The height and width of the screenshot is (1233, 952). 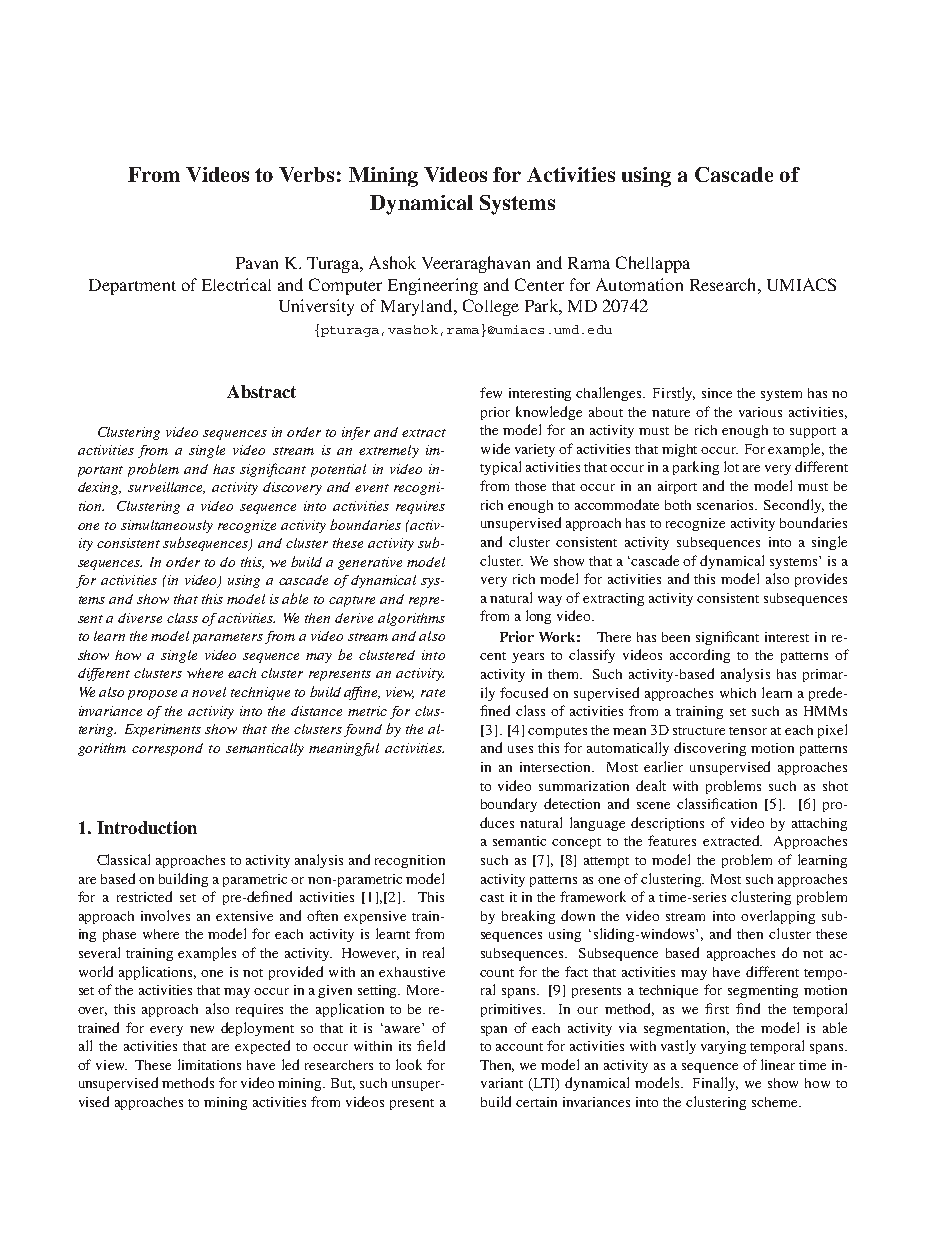 I want to click on few, so click(x=491, y=392).
